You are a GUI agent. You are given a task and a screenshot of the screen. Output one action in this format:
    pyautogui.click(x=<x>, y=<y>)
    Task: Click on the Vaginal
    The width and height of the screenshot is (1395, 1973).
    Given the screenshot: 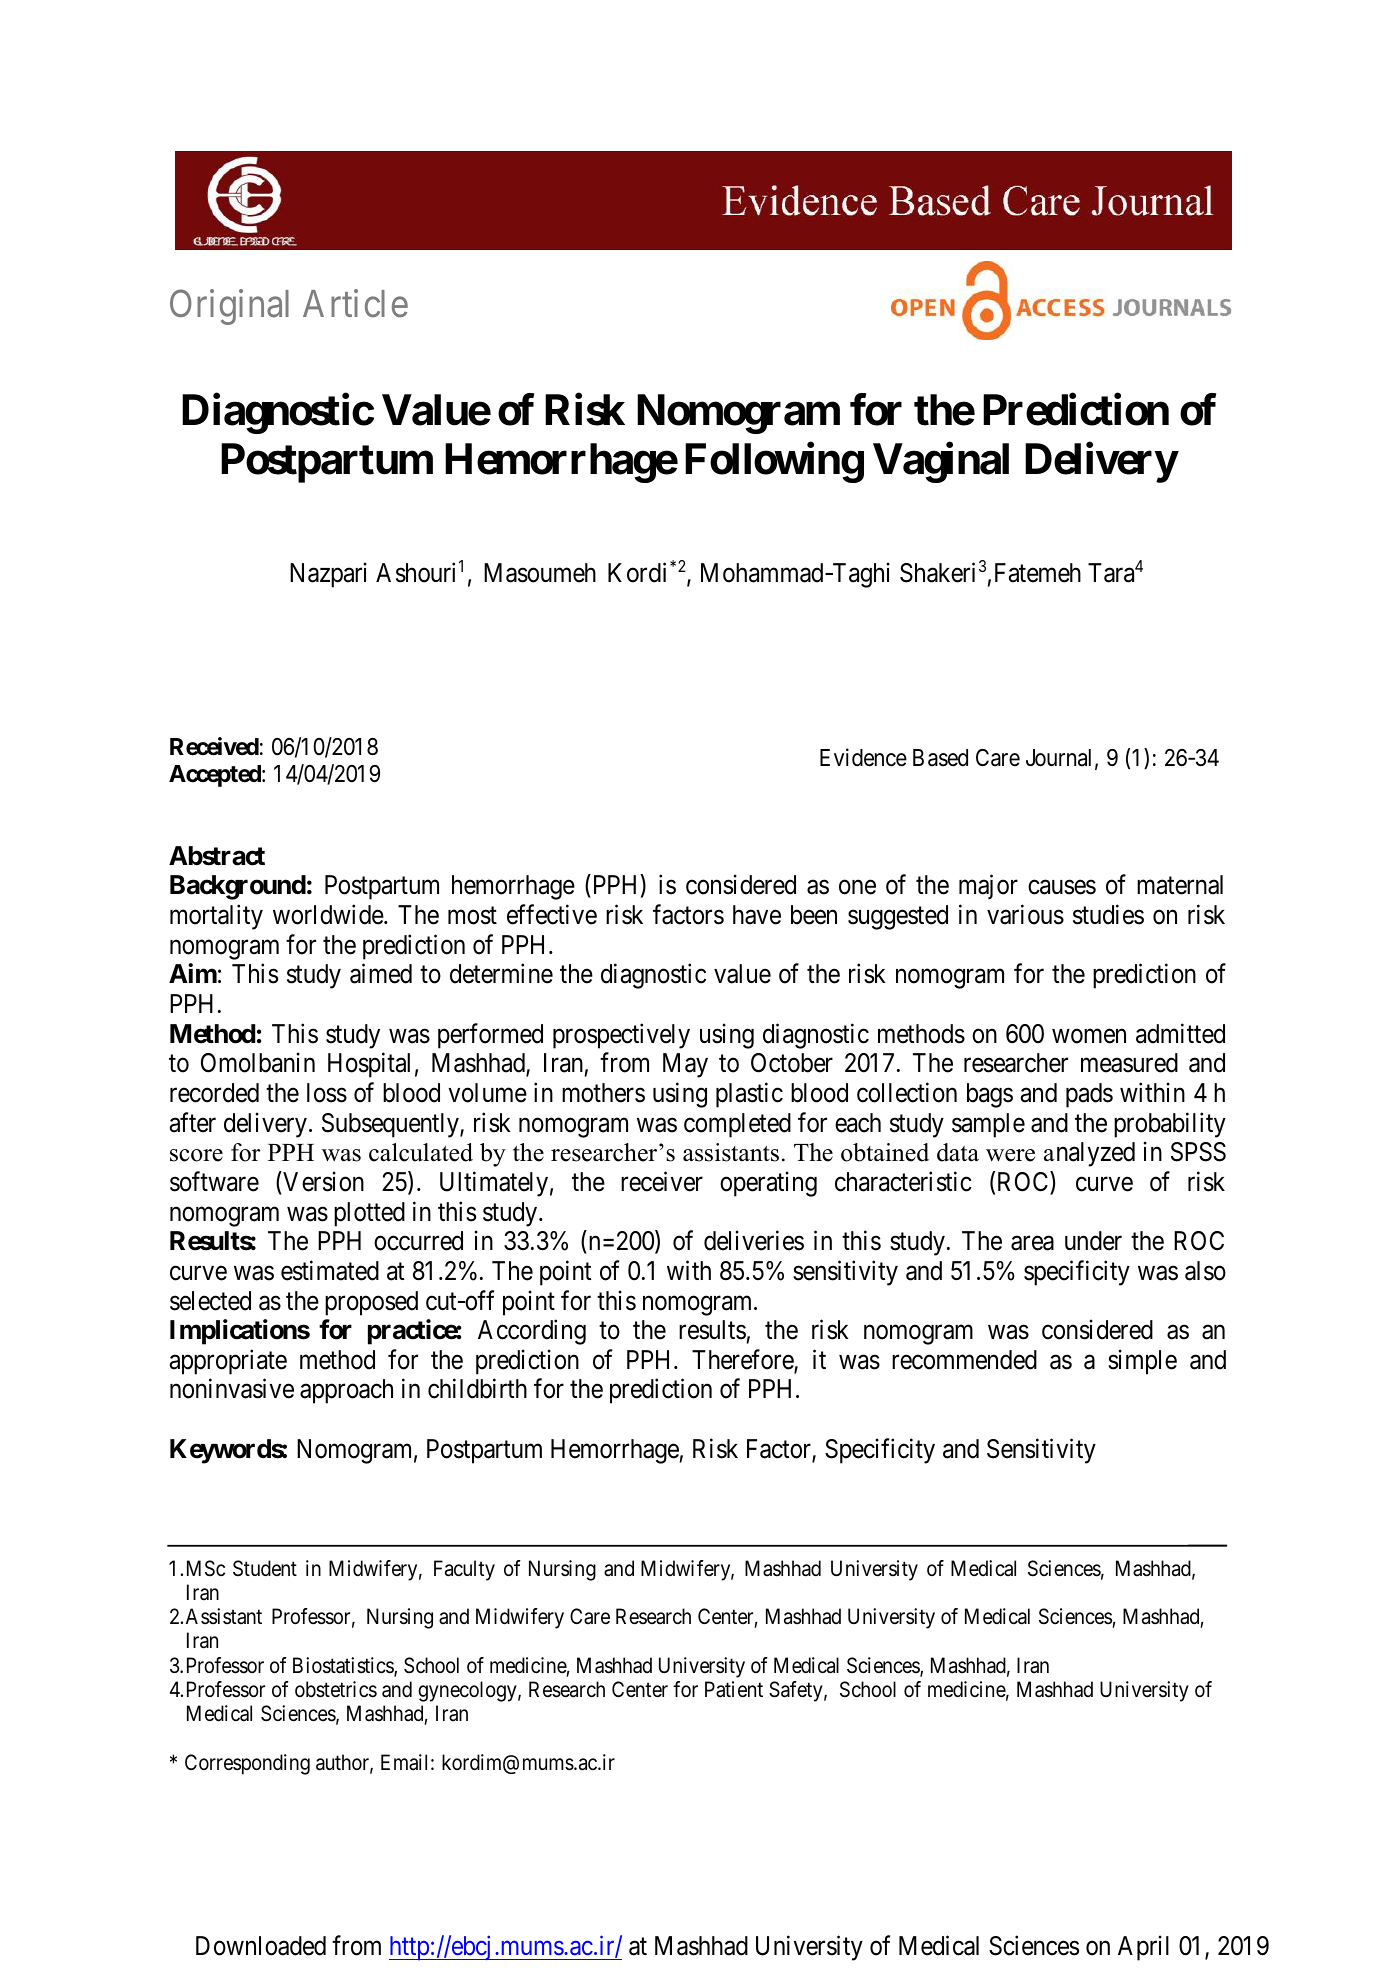 What is the action you would take?
    pyautogui.click(x=941, y=463)
